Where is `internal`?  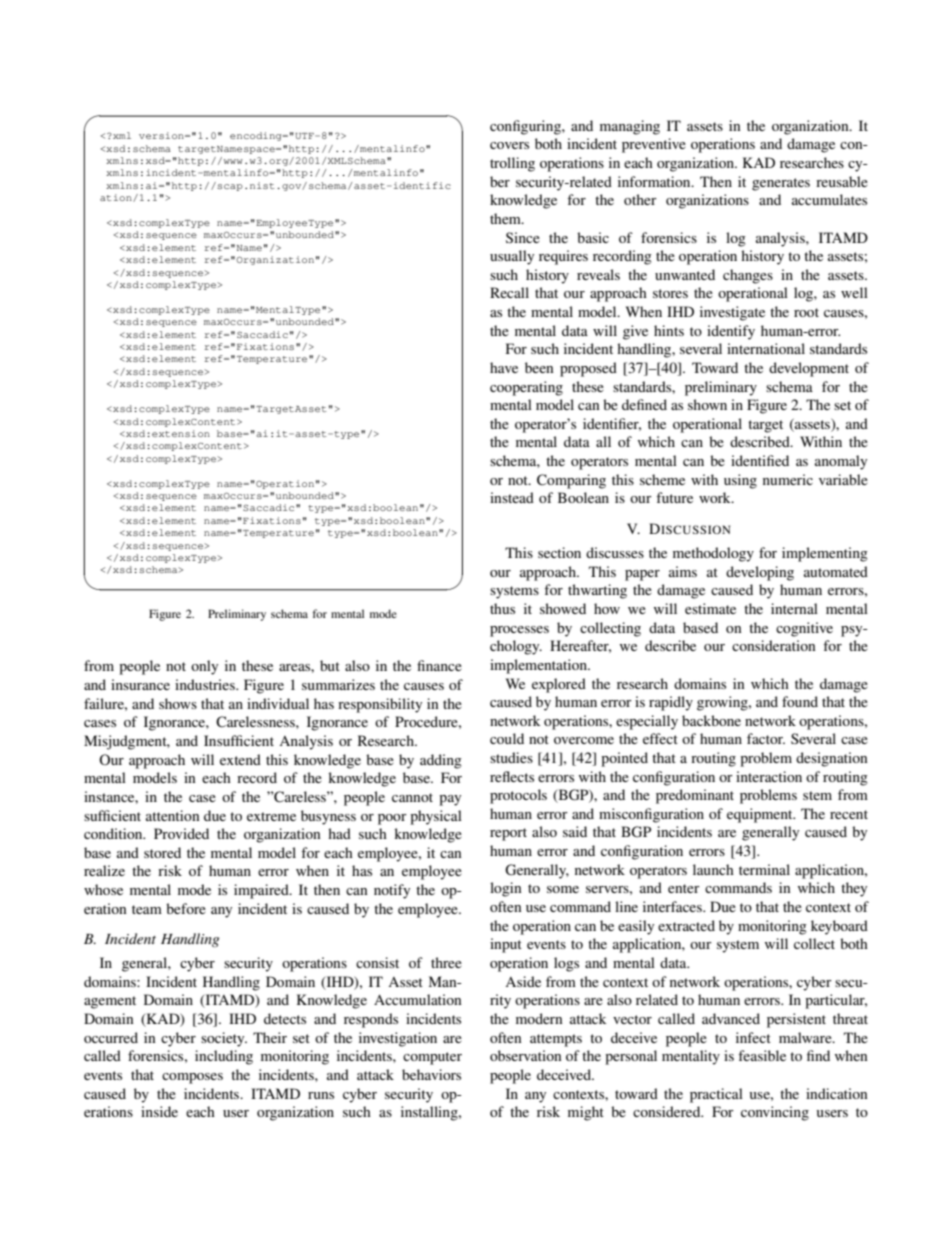
internal is located at coordinates (794, 608).
